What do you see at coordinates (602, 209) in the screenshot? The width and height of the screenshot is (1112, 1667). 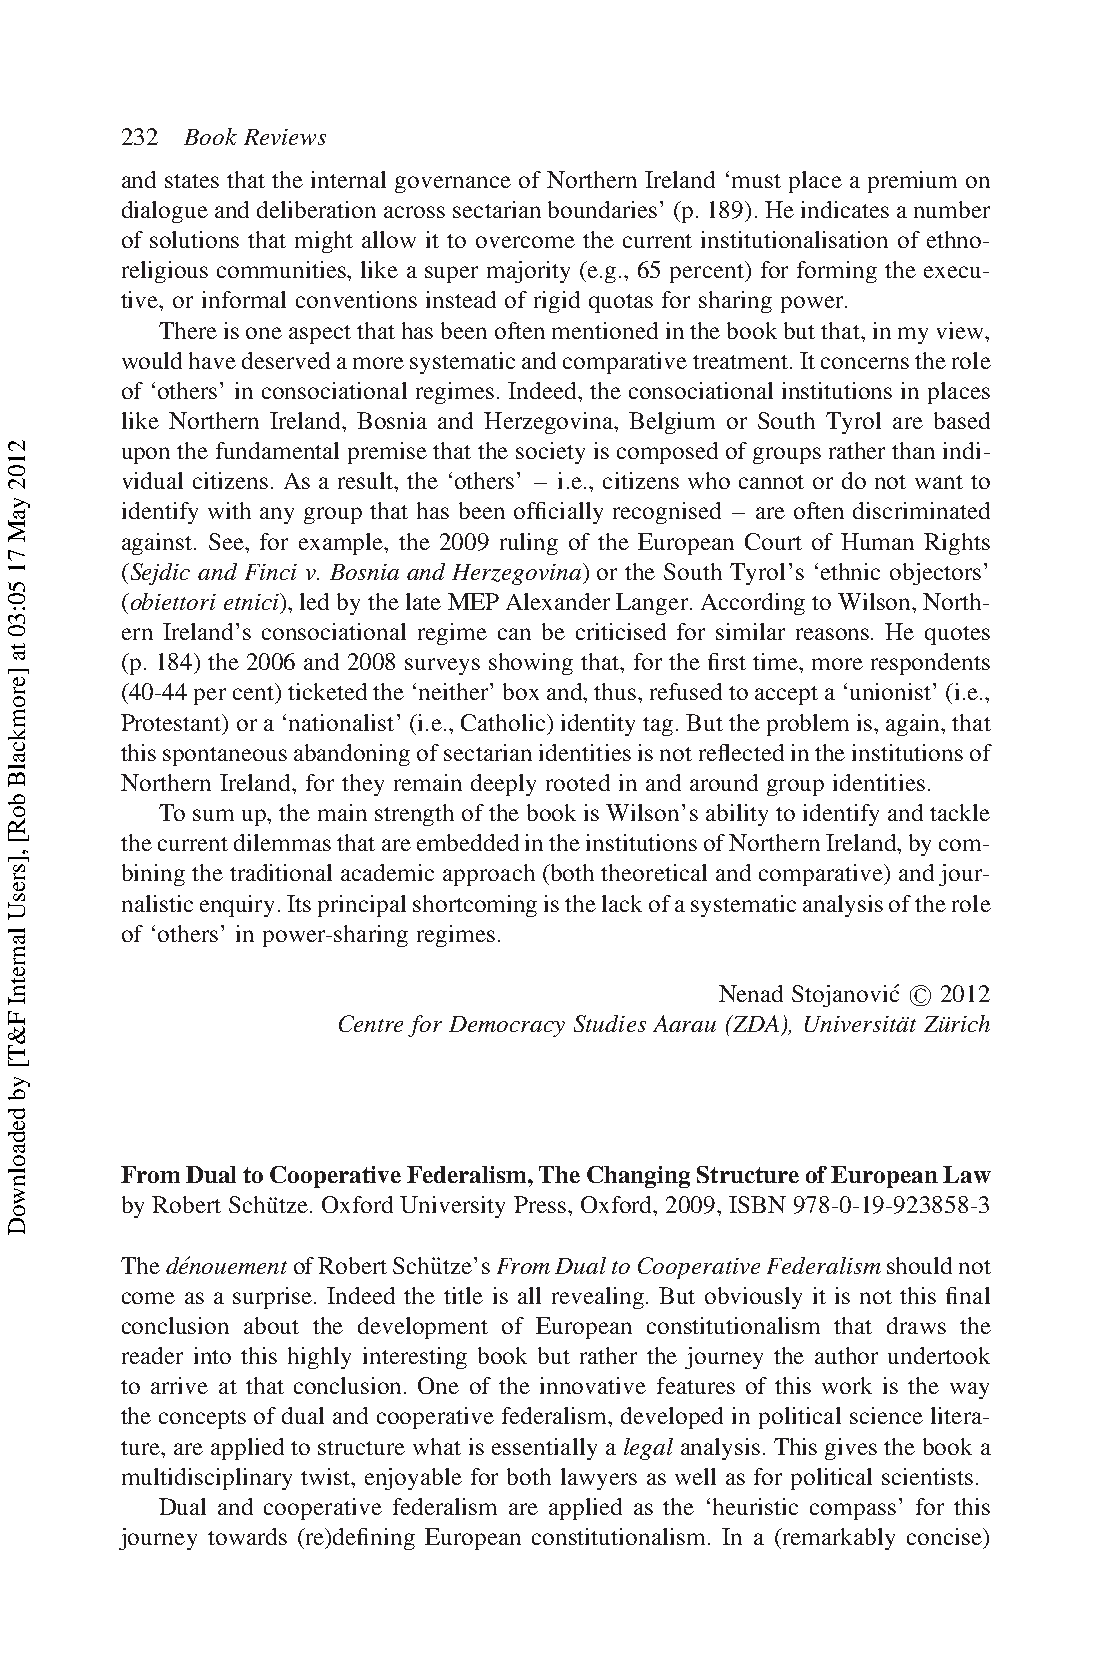 I see `boundaries` at bounding box center [602, 209].
